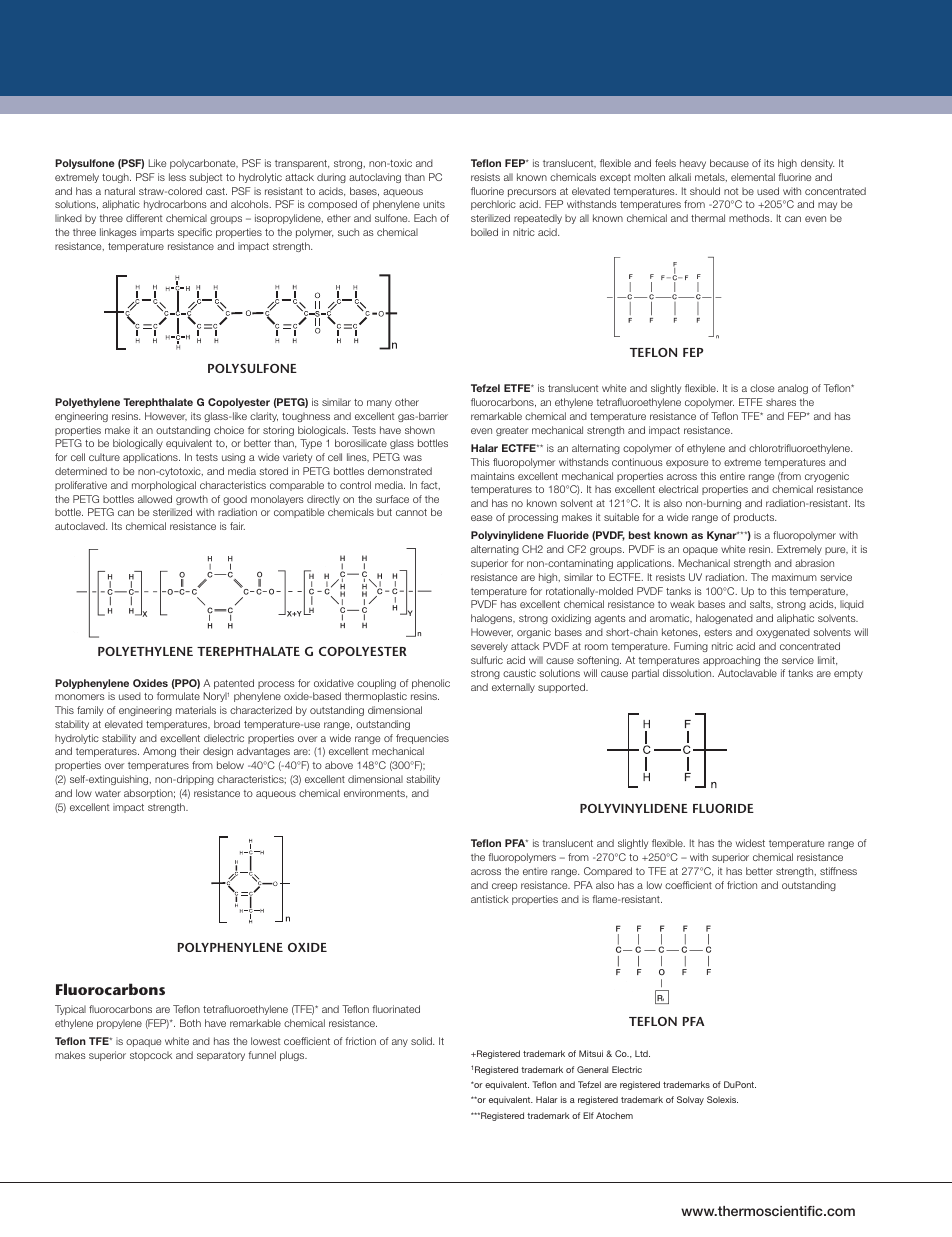  What do you see at coordinates (422, 1041) in the screenshot?
I see `solid` at bounding box center [422, 1041].
